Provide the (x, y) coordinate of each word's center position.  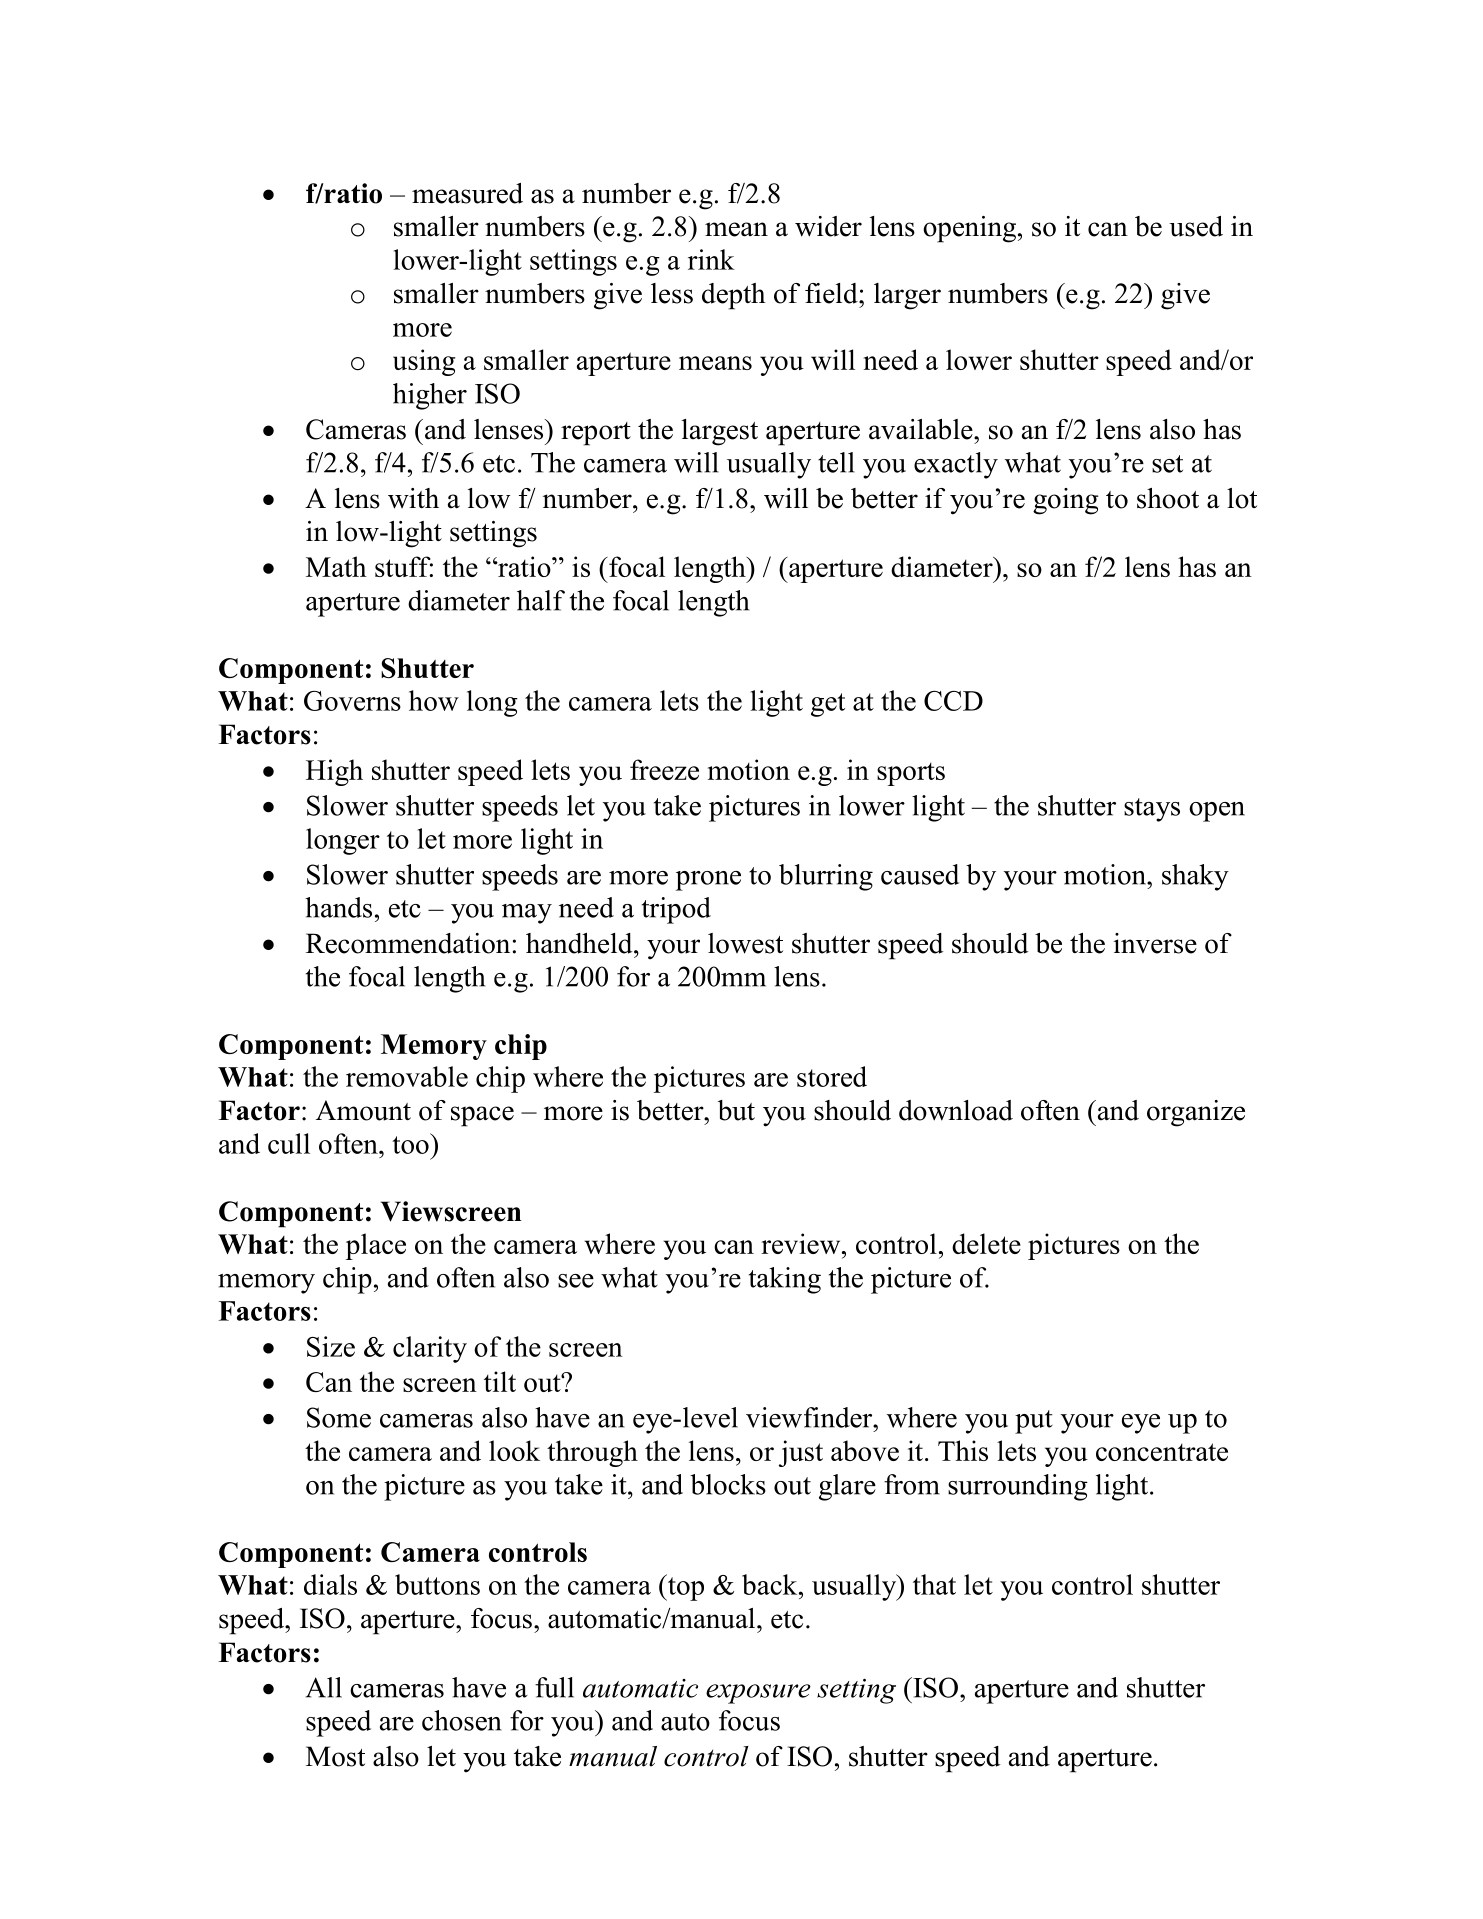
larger (907, 296)
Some (339, 1417)
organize (1196, 1113)
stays (1152, 810)
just (801, 1453)
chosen (462, 1720)
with (413, 498)
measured (467, 193)
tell (836, 462)
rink (711, 259)
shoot (1168, 498)
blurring (826, 877)
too (411, 1143)
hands (338, 907)
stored (832, 1076)
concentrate (1162, 1452)
